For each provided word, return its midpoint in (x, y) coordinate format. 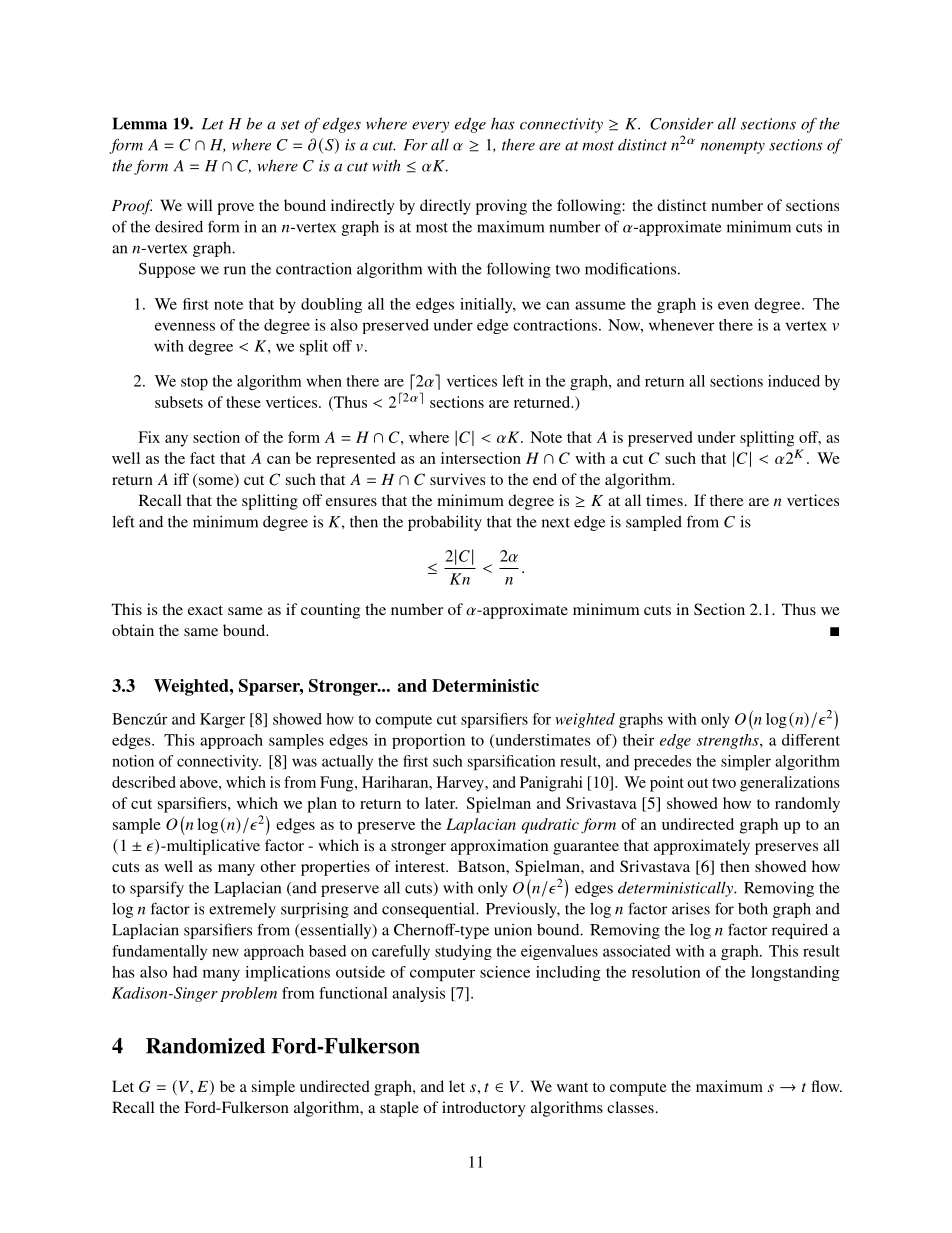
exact (205, 610)
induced (794, 381)
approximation (499, 847)
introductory (484, 1109)
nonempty (733, 147)
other (278, 866)
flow (826, 1086)
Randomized (205, 1046)
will (199, 205)
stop (194, 383)
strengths (729, 741)
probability (445, 523)
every (430, 127)
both (753, 909)
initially (487, 305)
